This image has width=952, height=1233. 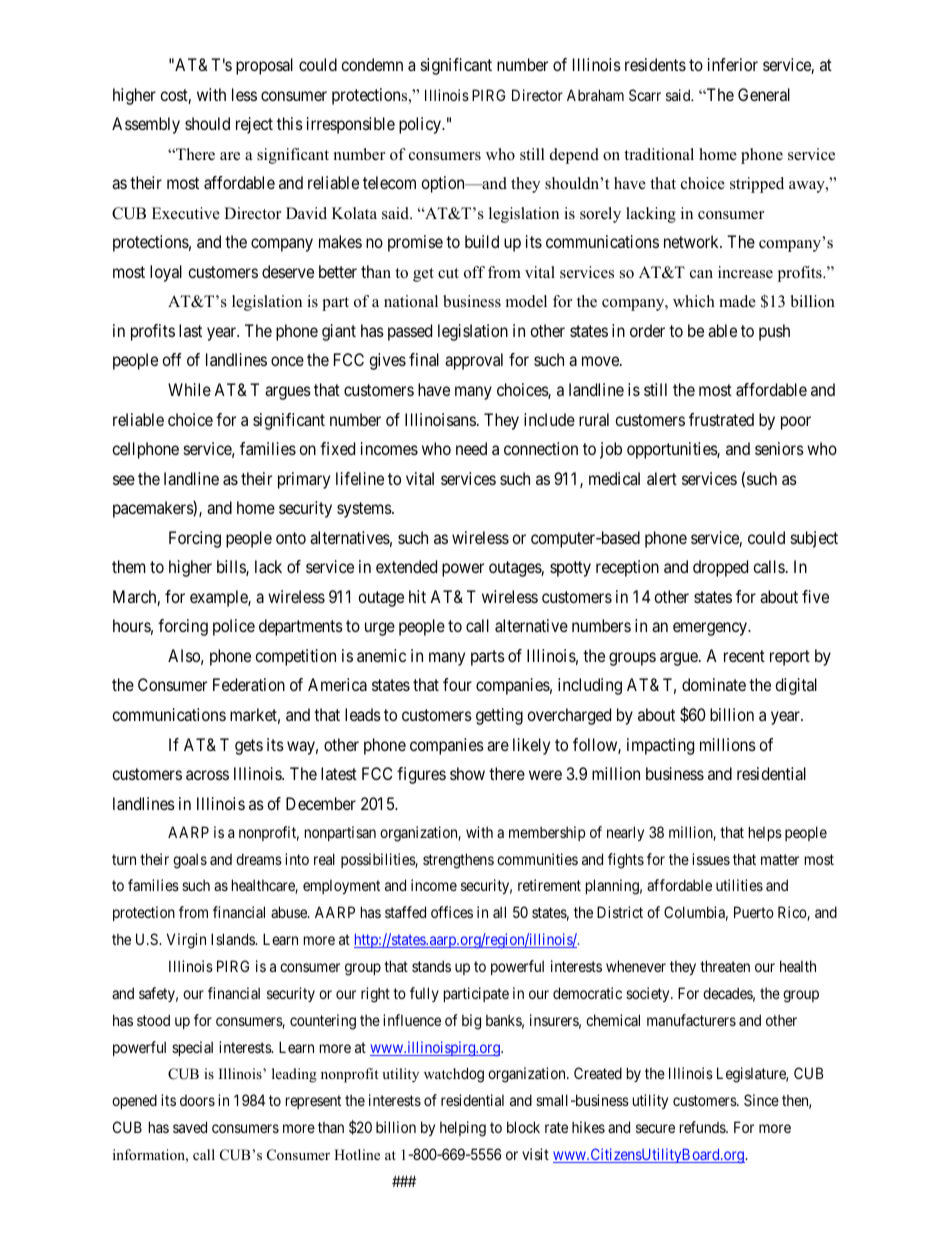 What do you see at coordinates (764, 94) in the image?
I see `General` at bounding box center [764, 94].
